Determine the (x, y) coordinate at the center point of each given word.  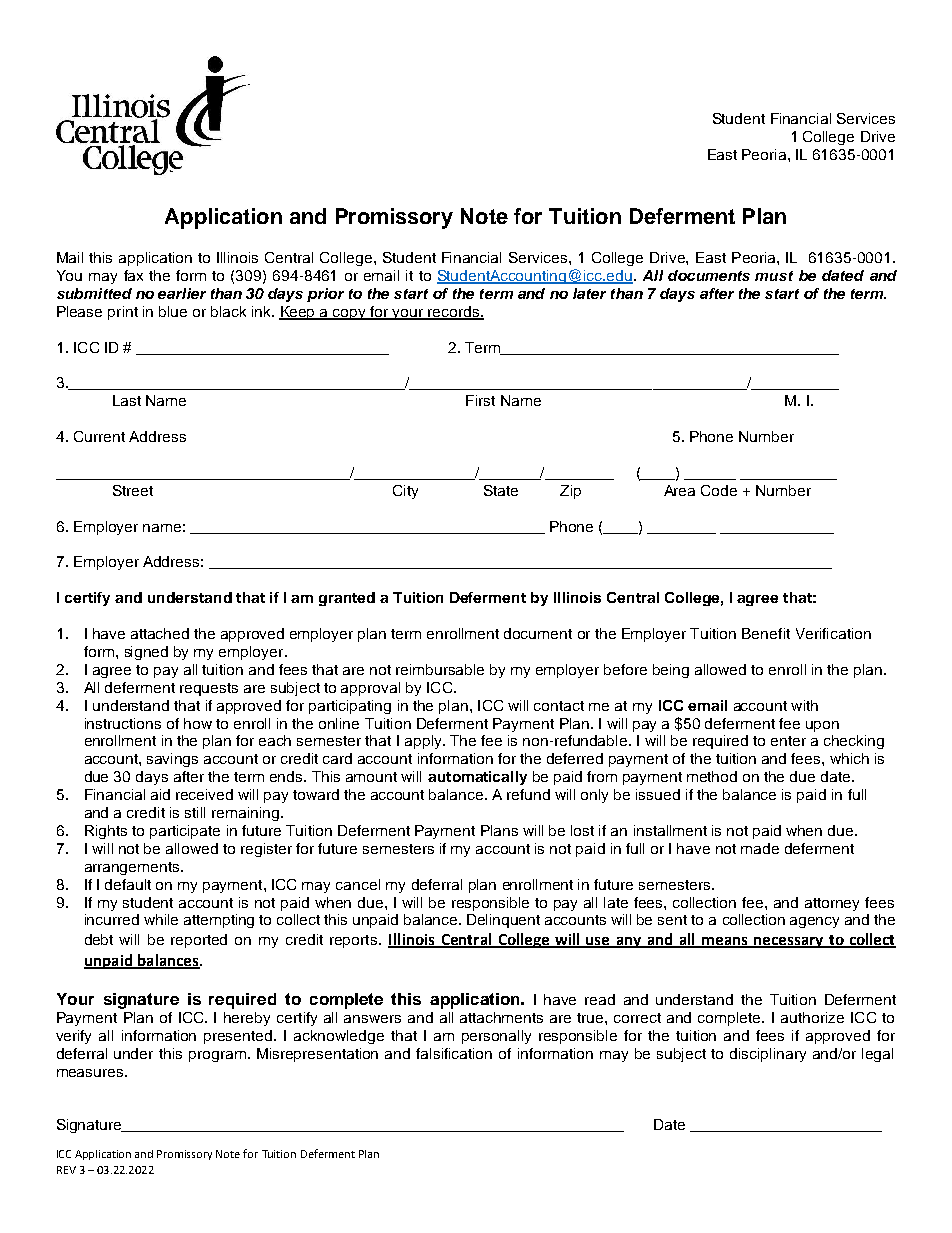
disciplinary (768, 1055)
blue (173, 311)
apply (424, 742)
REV (66, 1170)
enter (788, 741)
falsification (454, 1053)
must (774, 276)
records (453, 312)
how (198, 723)
